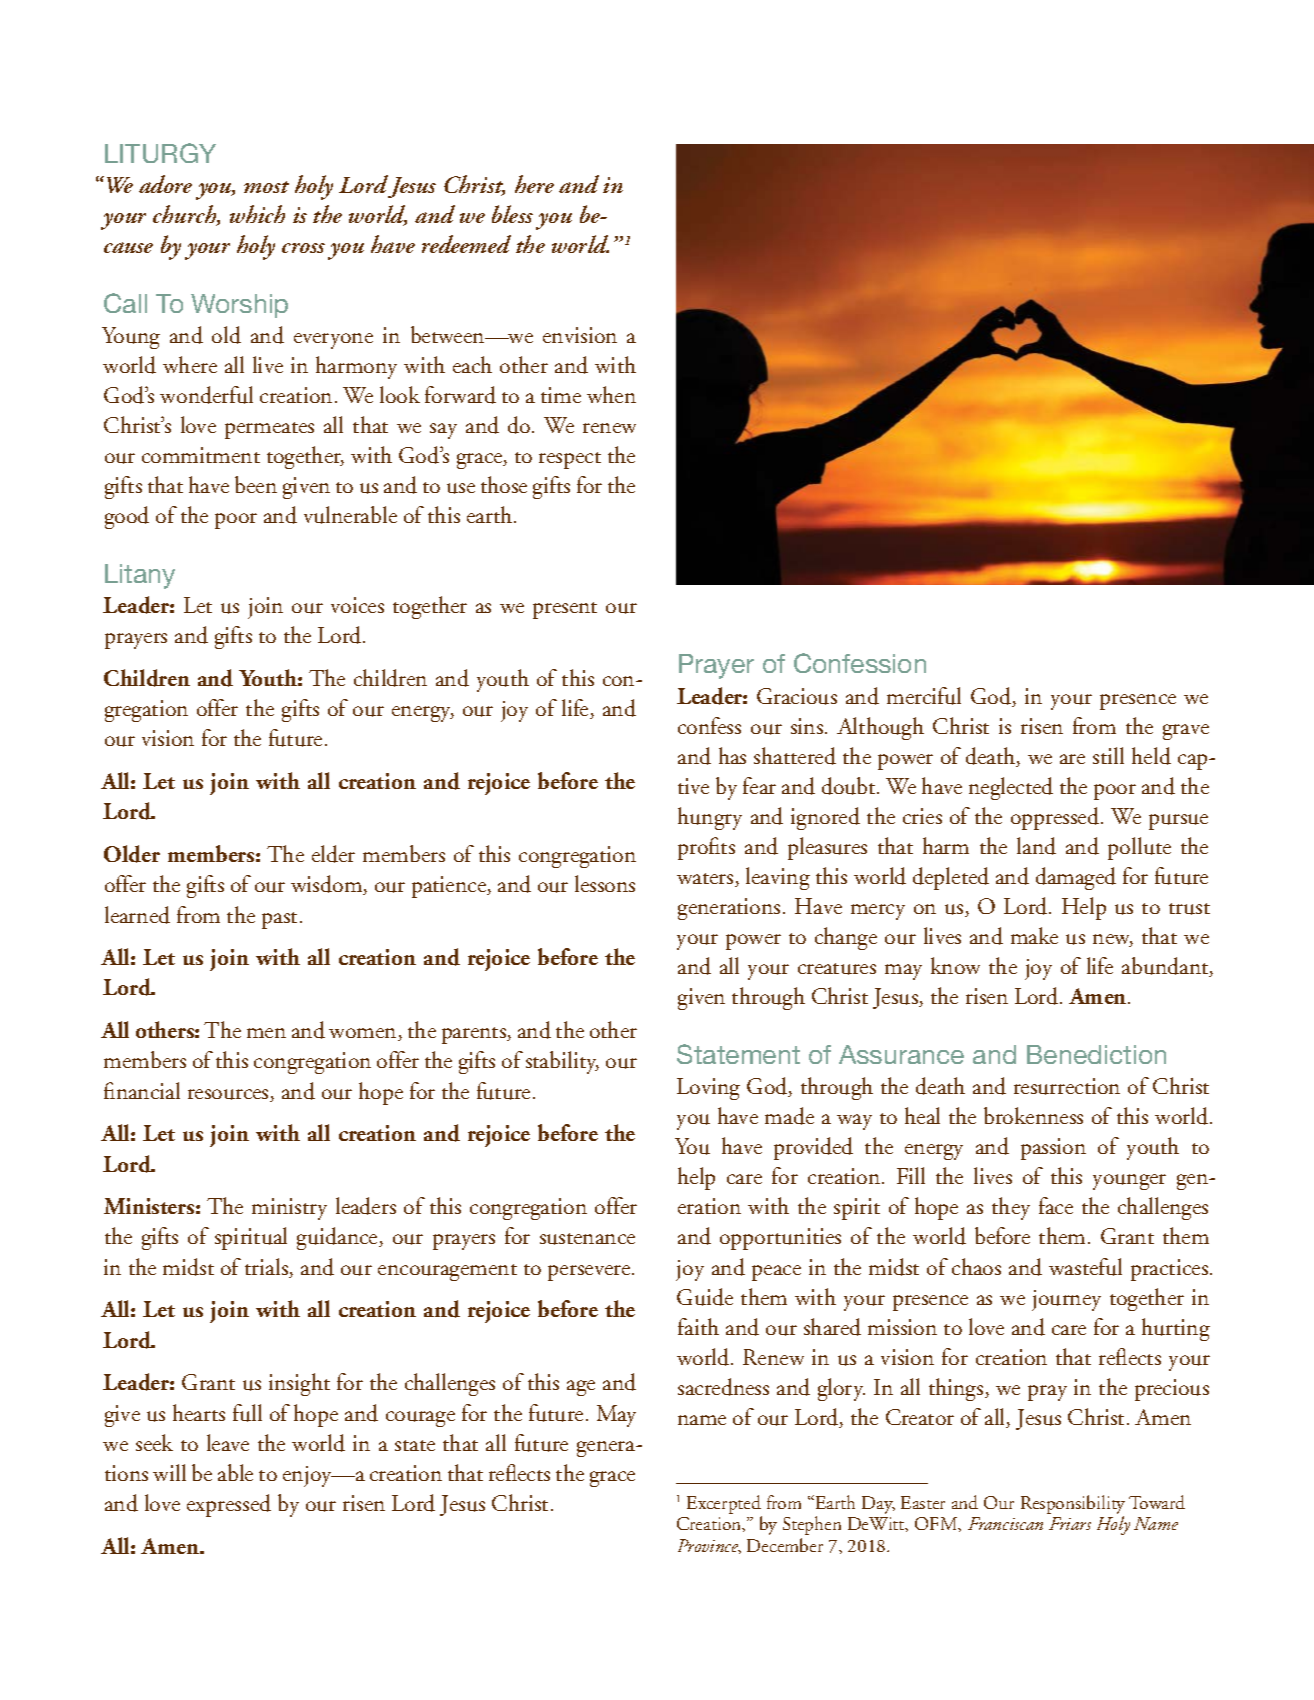  Describe the element at coordinates (229, 1095) in the screenshot. I see `resources` at that location.
